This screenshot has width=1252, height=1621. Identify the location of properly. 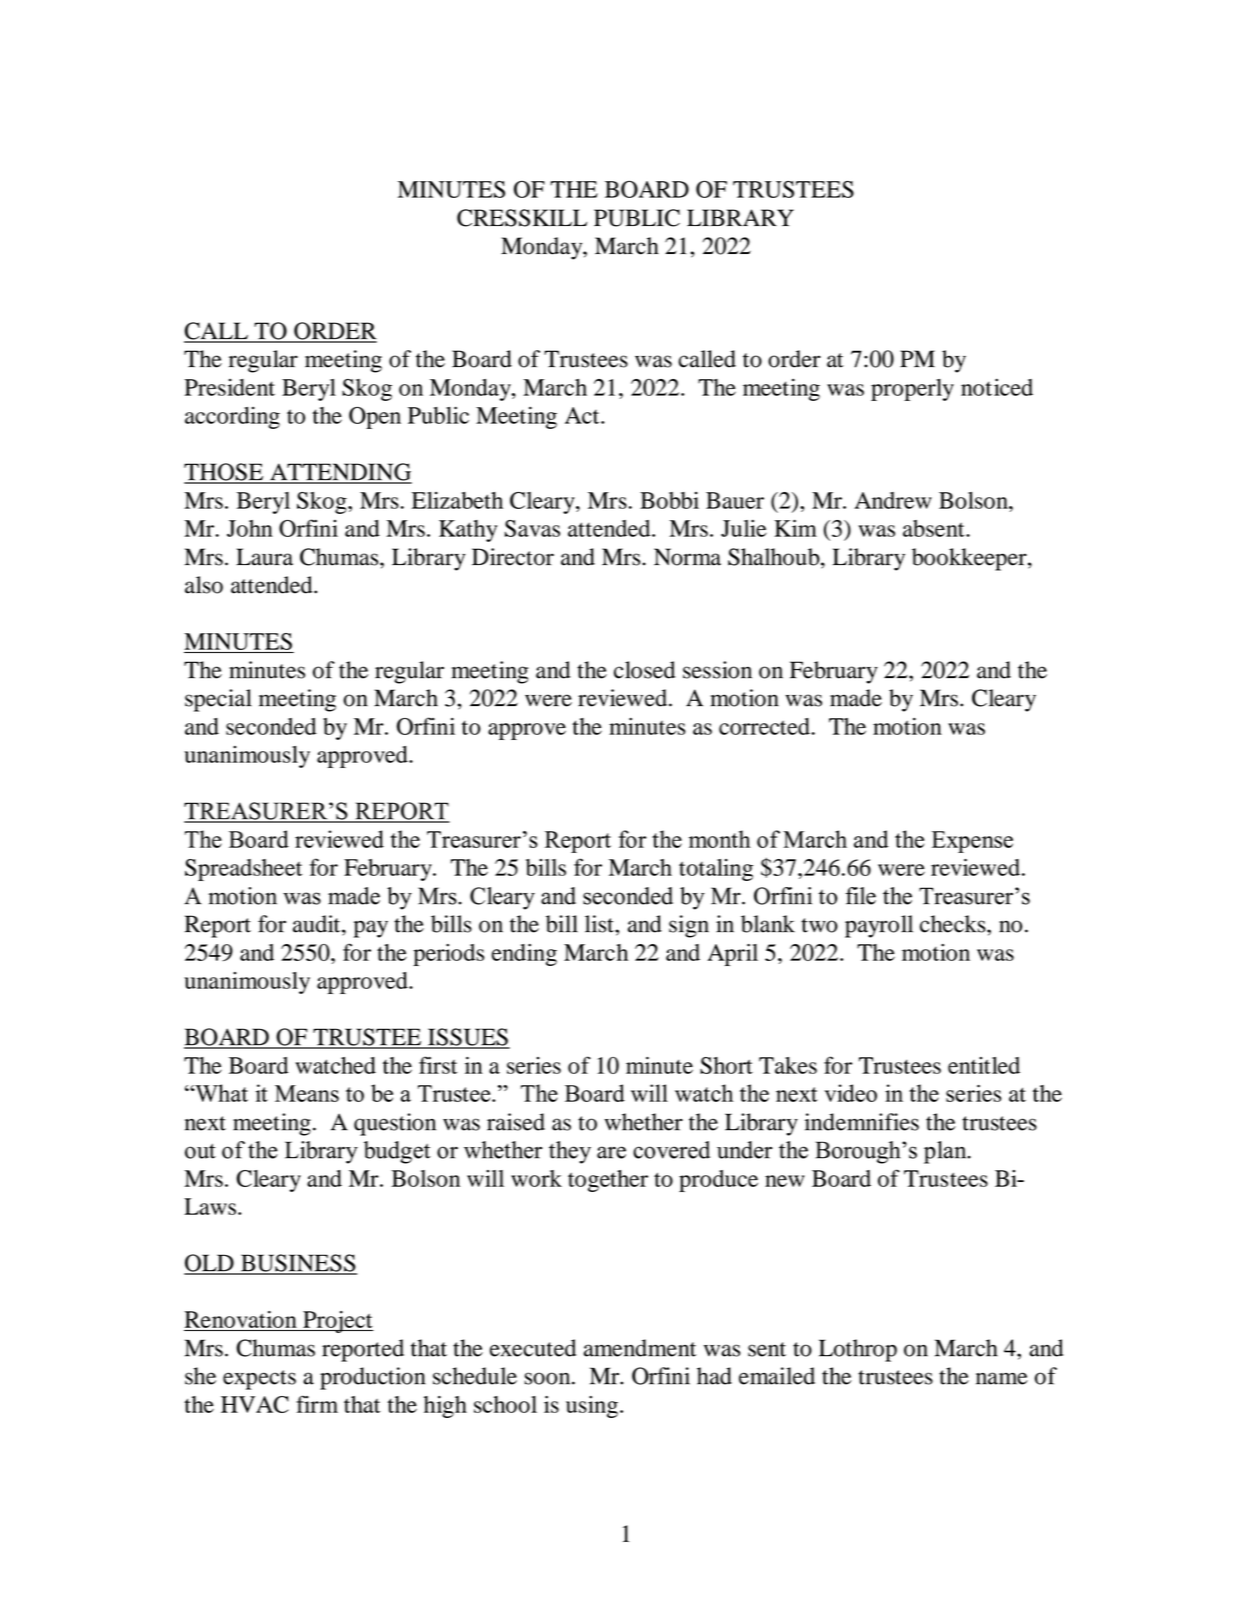
(912, 390).
